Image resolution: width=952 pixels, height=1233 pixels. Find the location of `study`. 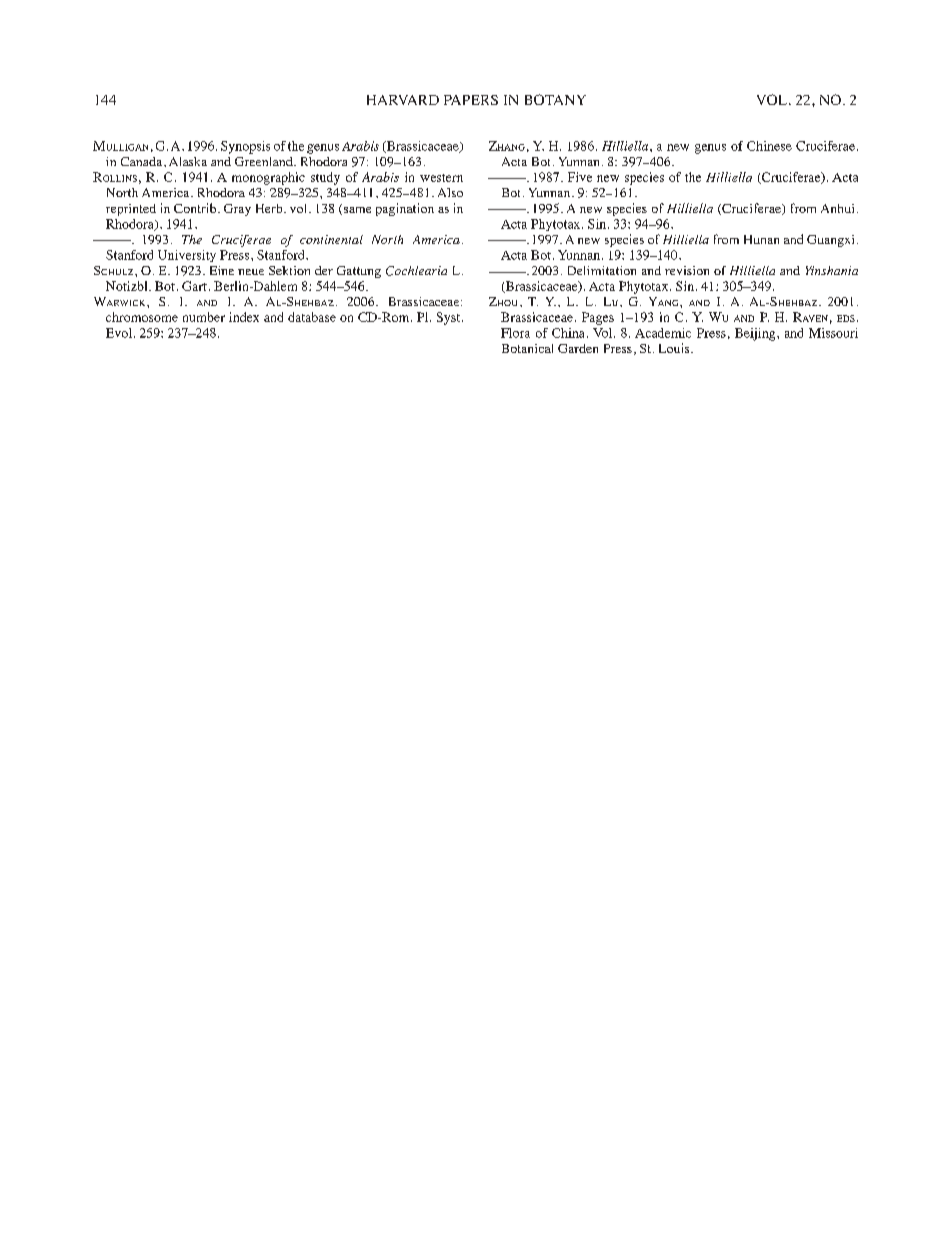

study is located at coordinates (325, 178).
